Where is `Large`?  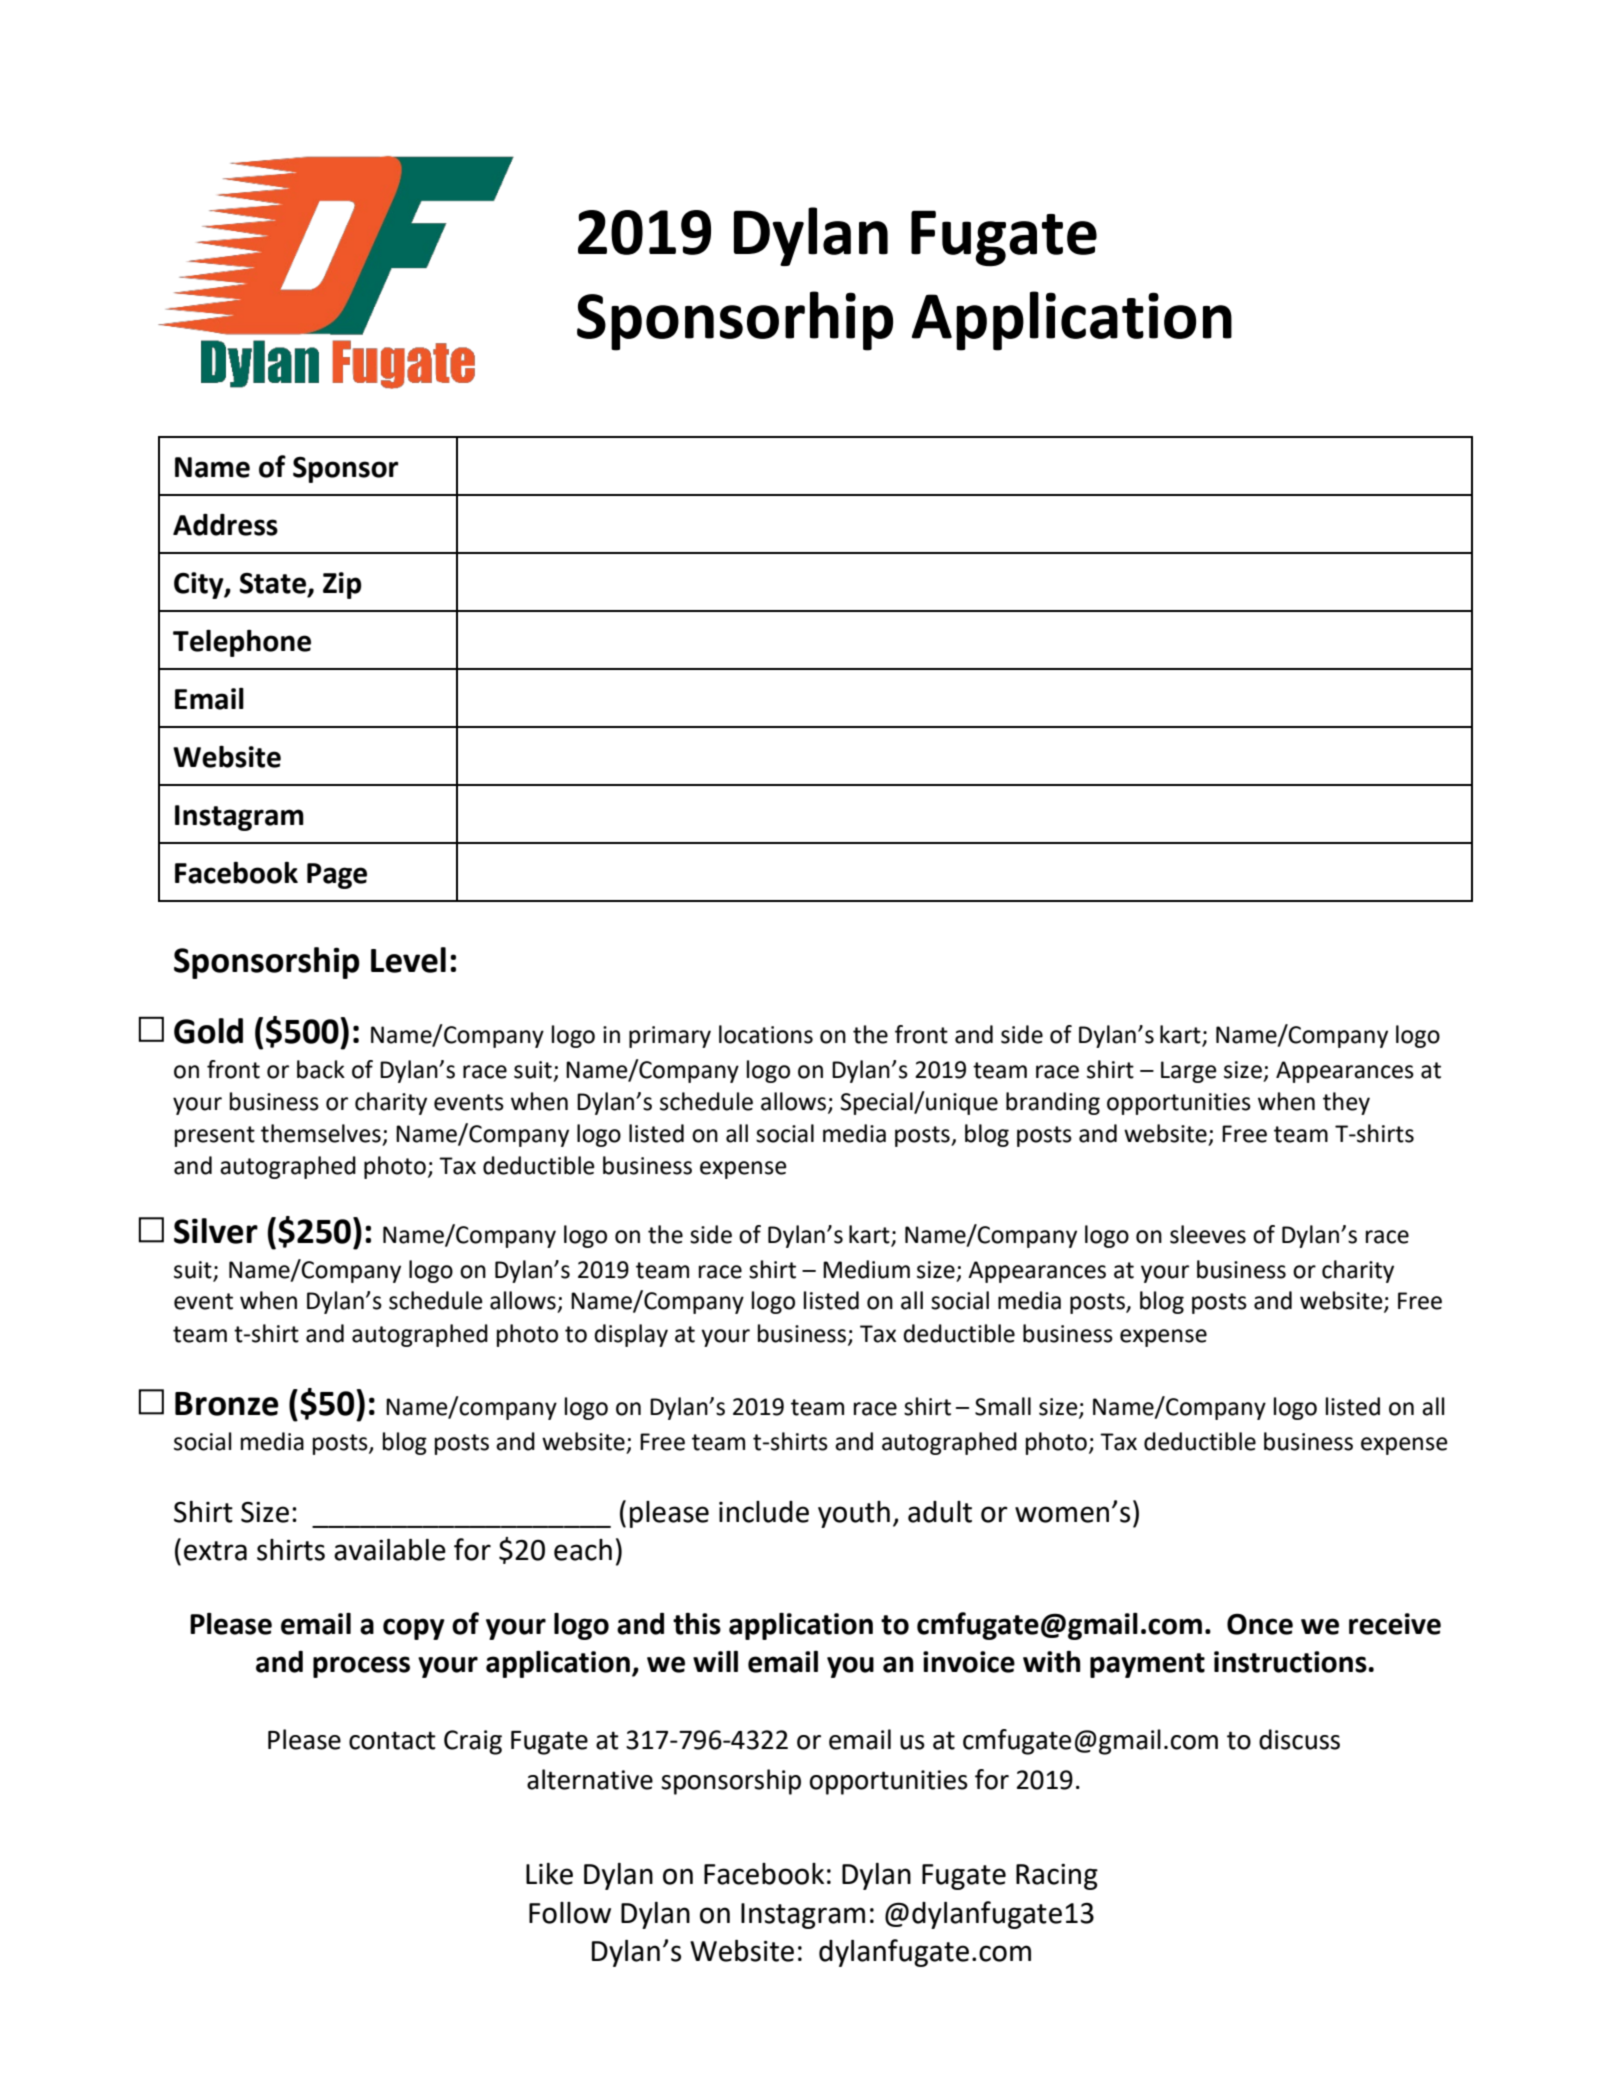 Large is located at coordinates (1189, 1072).
